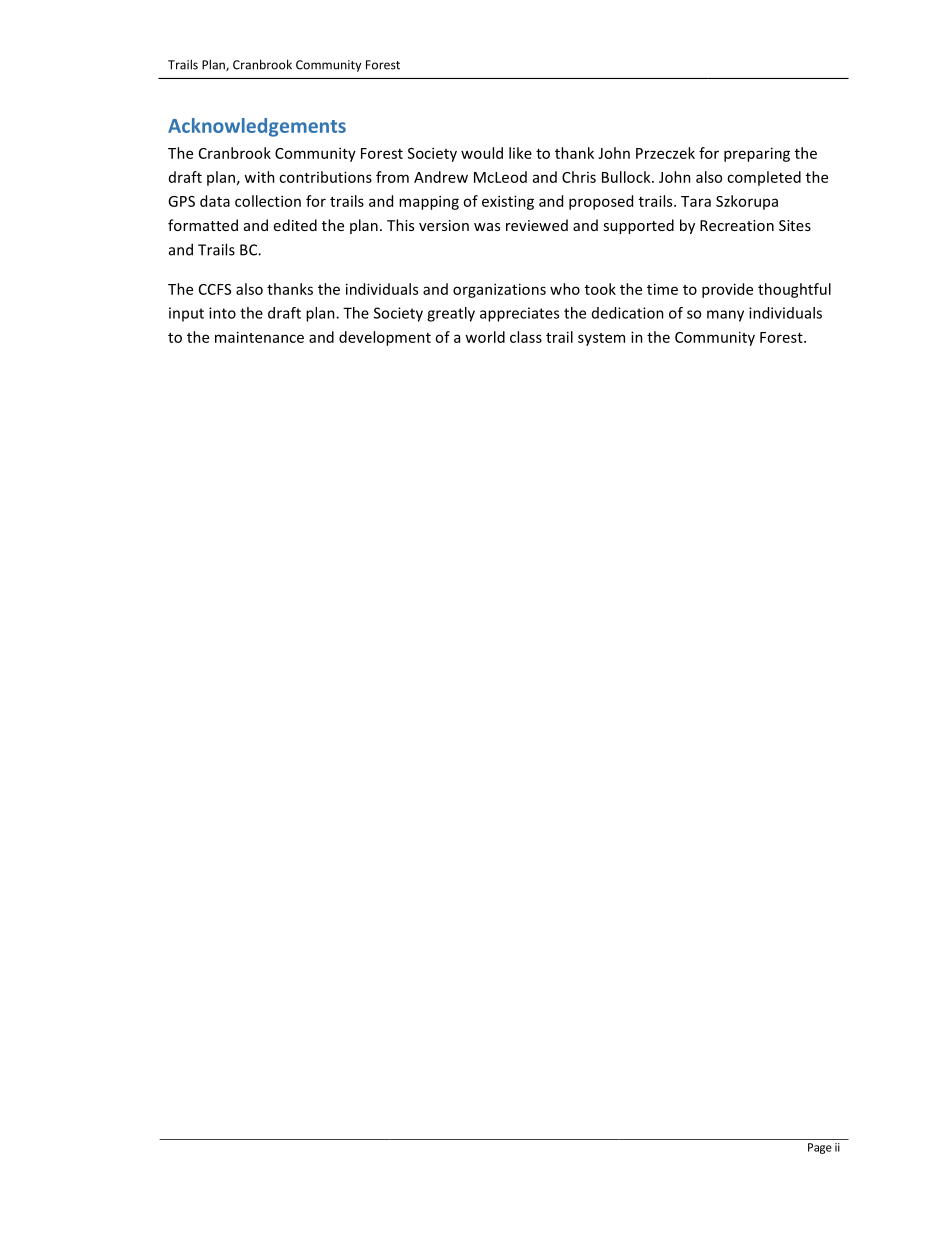  Describe the element at coordinates (259, 337) in the screenshot. I see `maintenance` at that location.
